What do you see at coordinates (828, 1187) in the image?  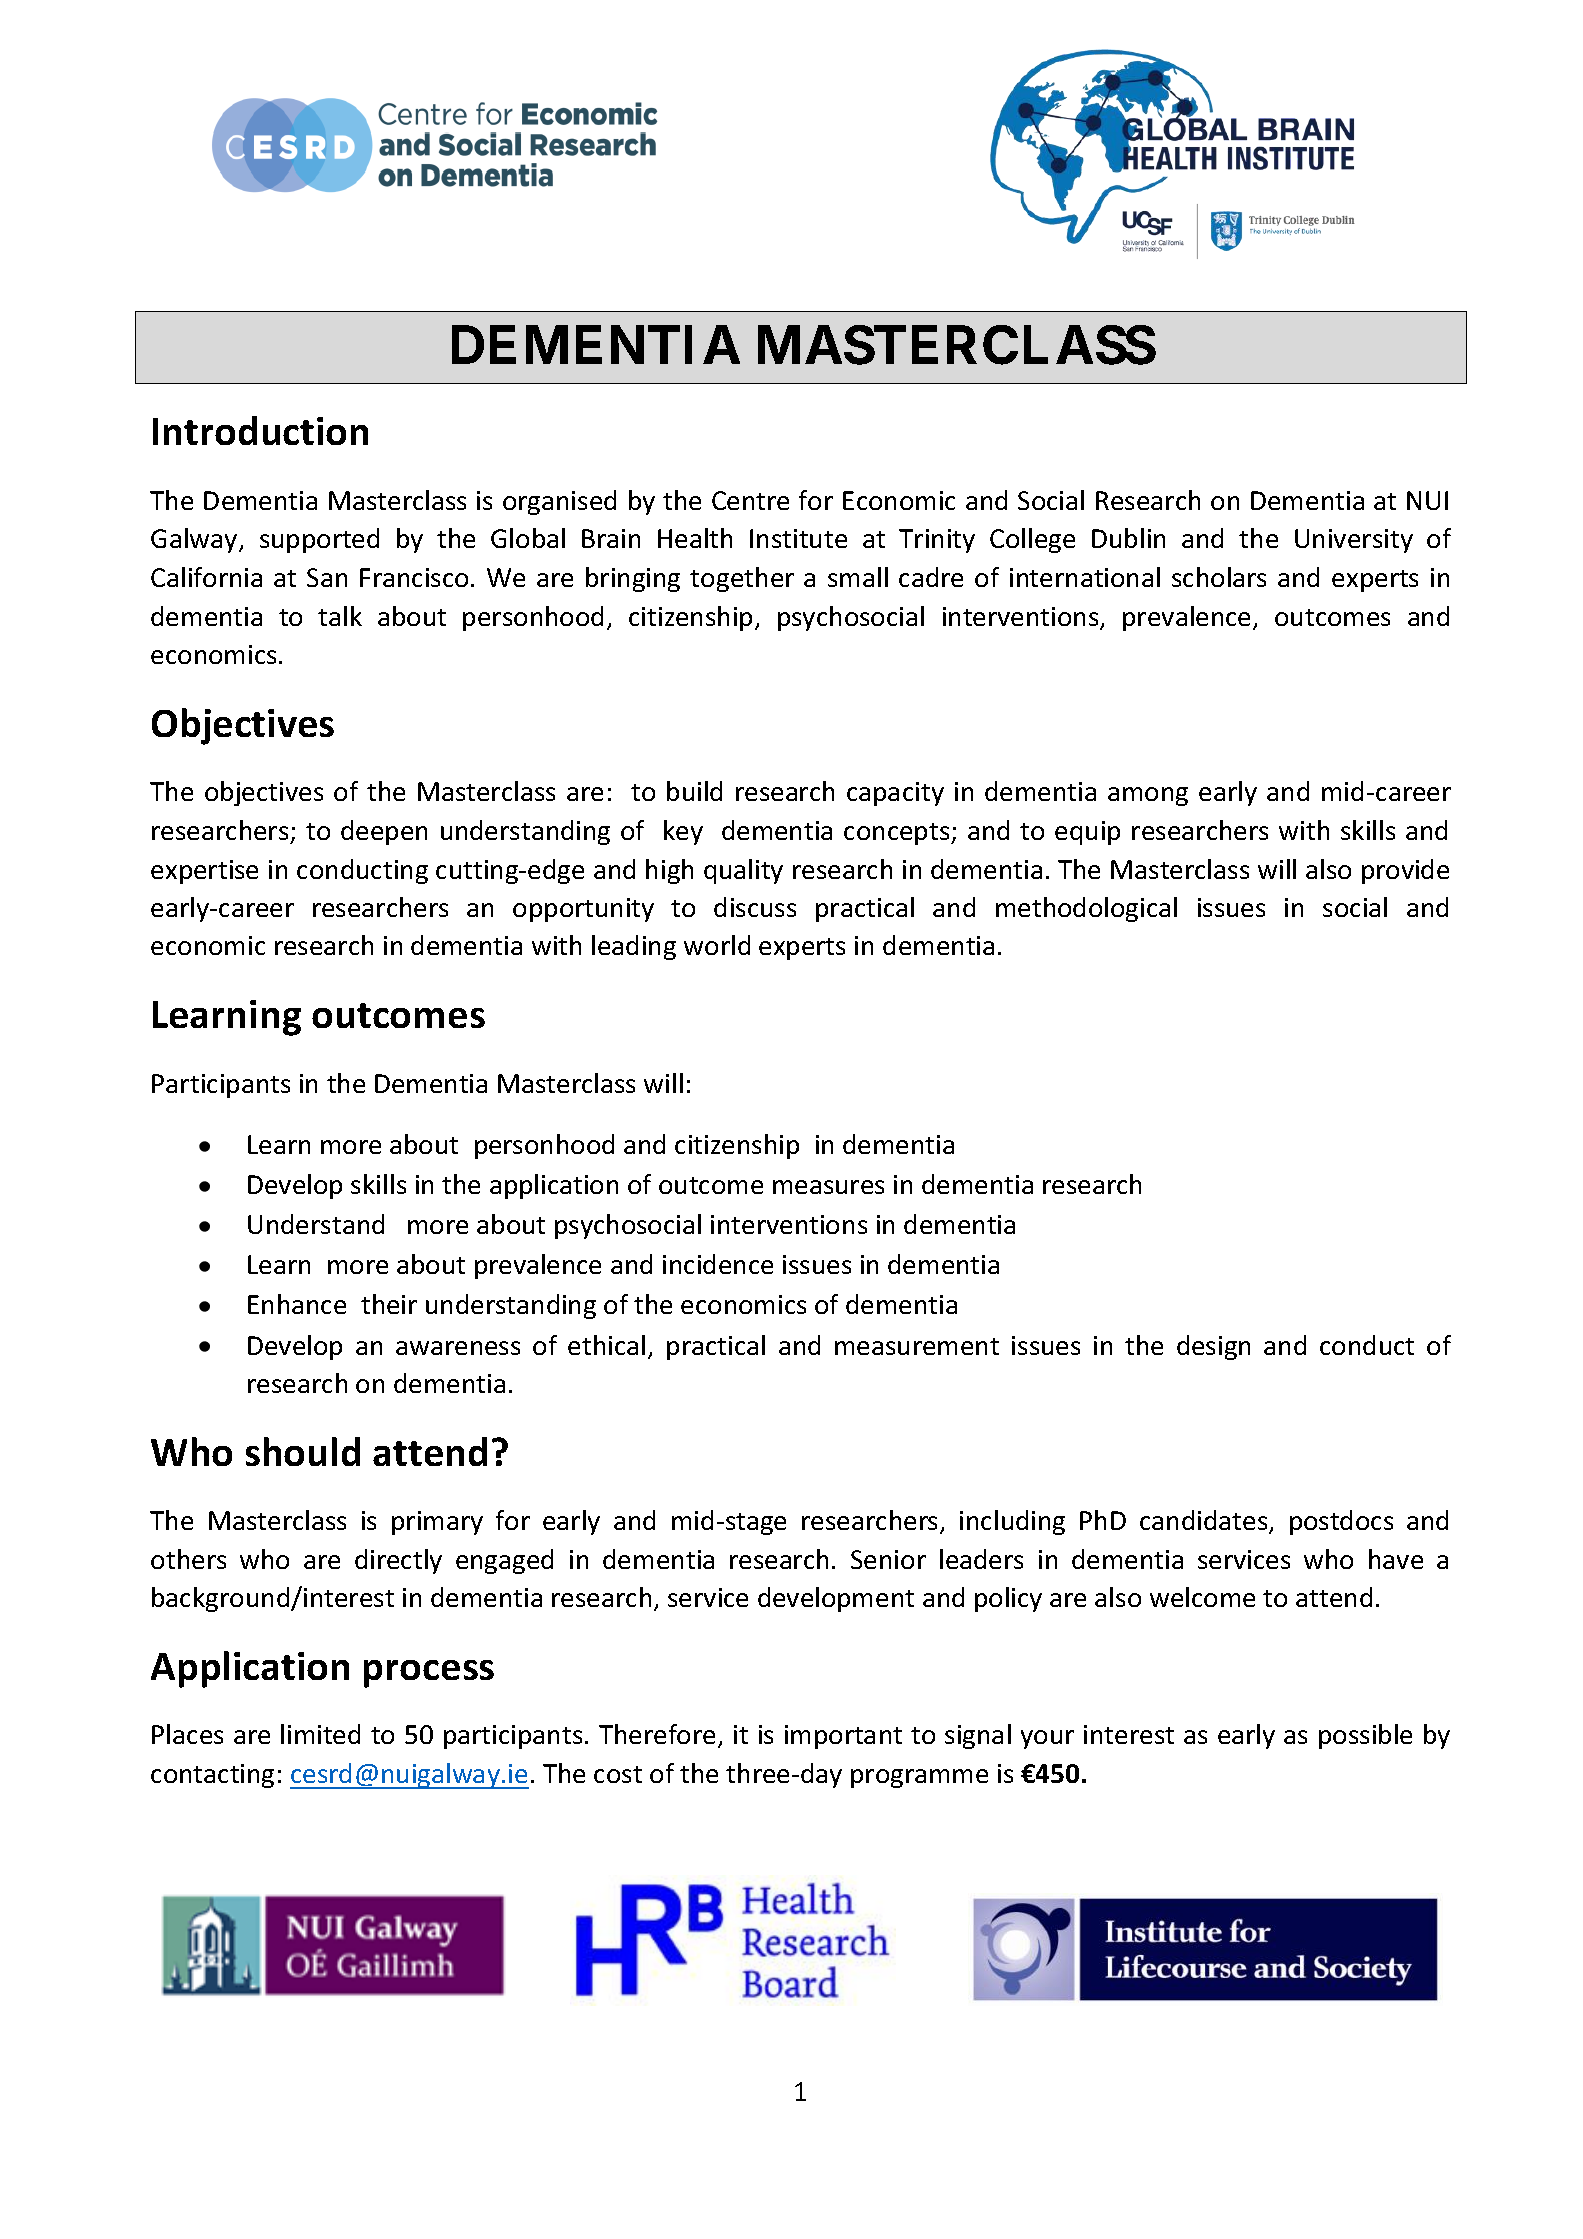 I see `measures` at bounding box center [828, 1187].
